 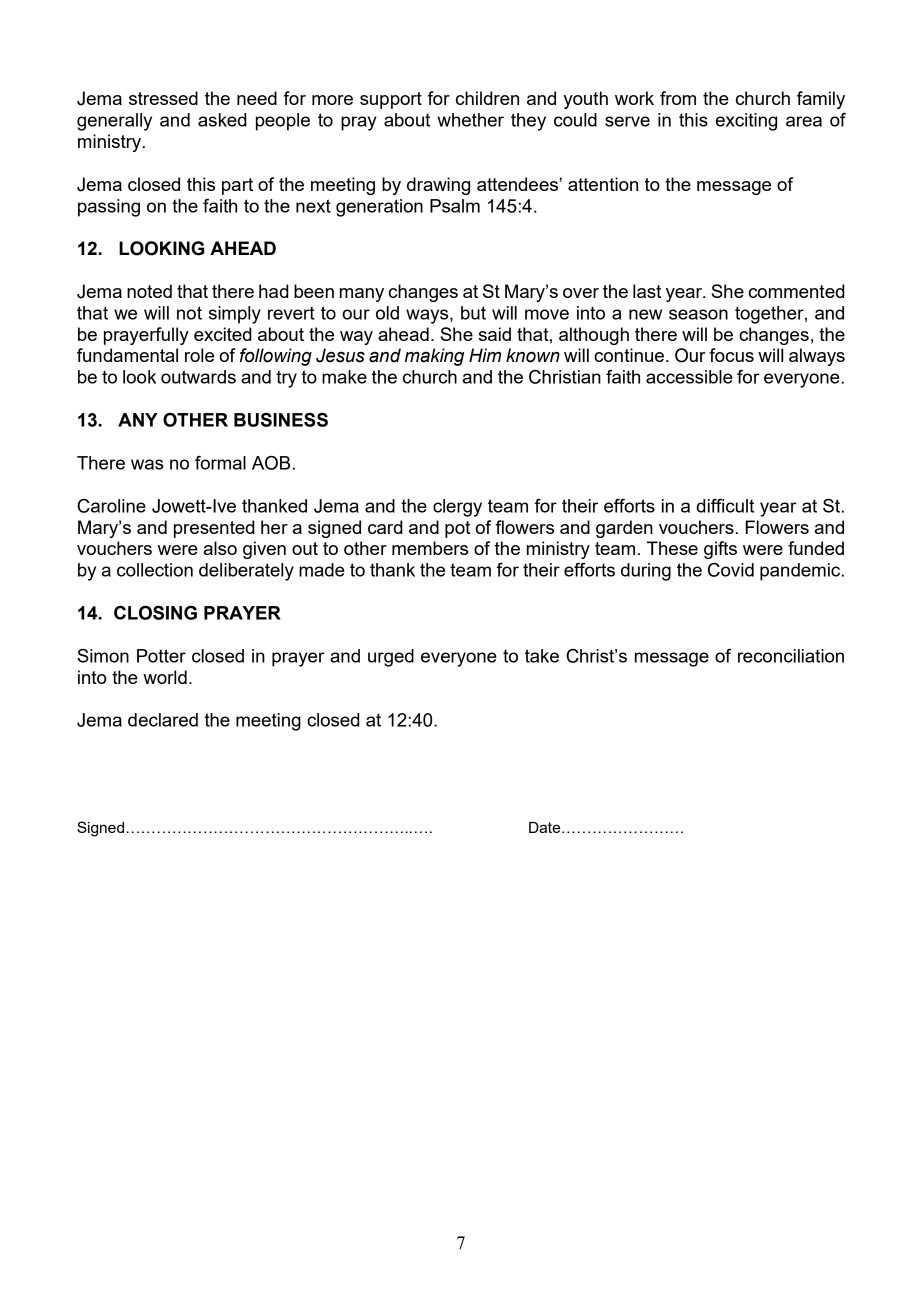 I want to click on noted, so click(x=149, y=291).
